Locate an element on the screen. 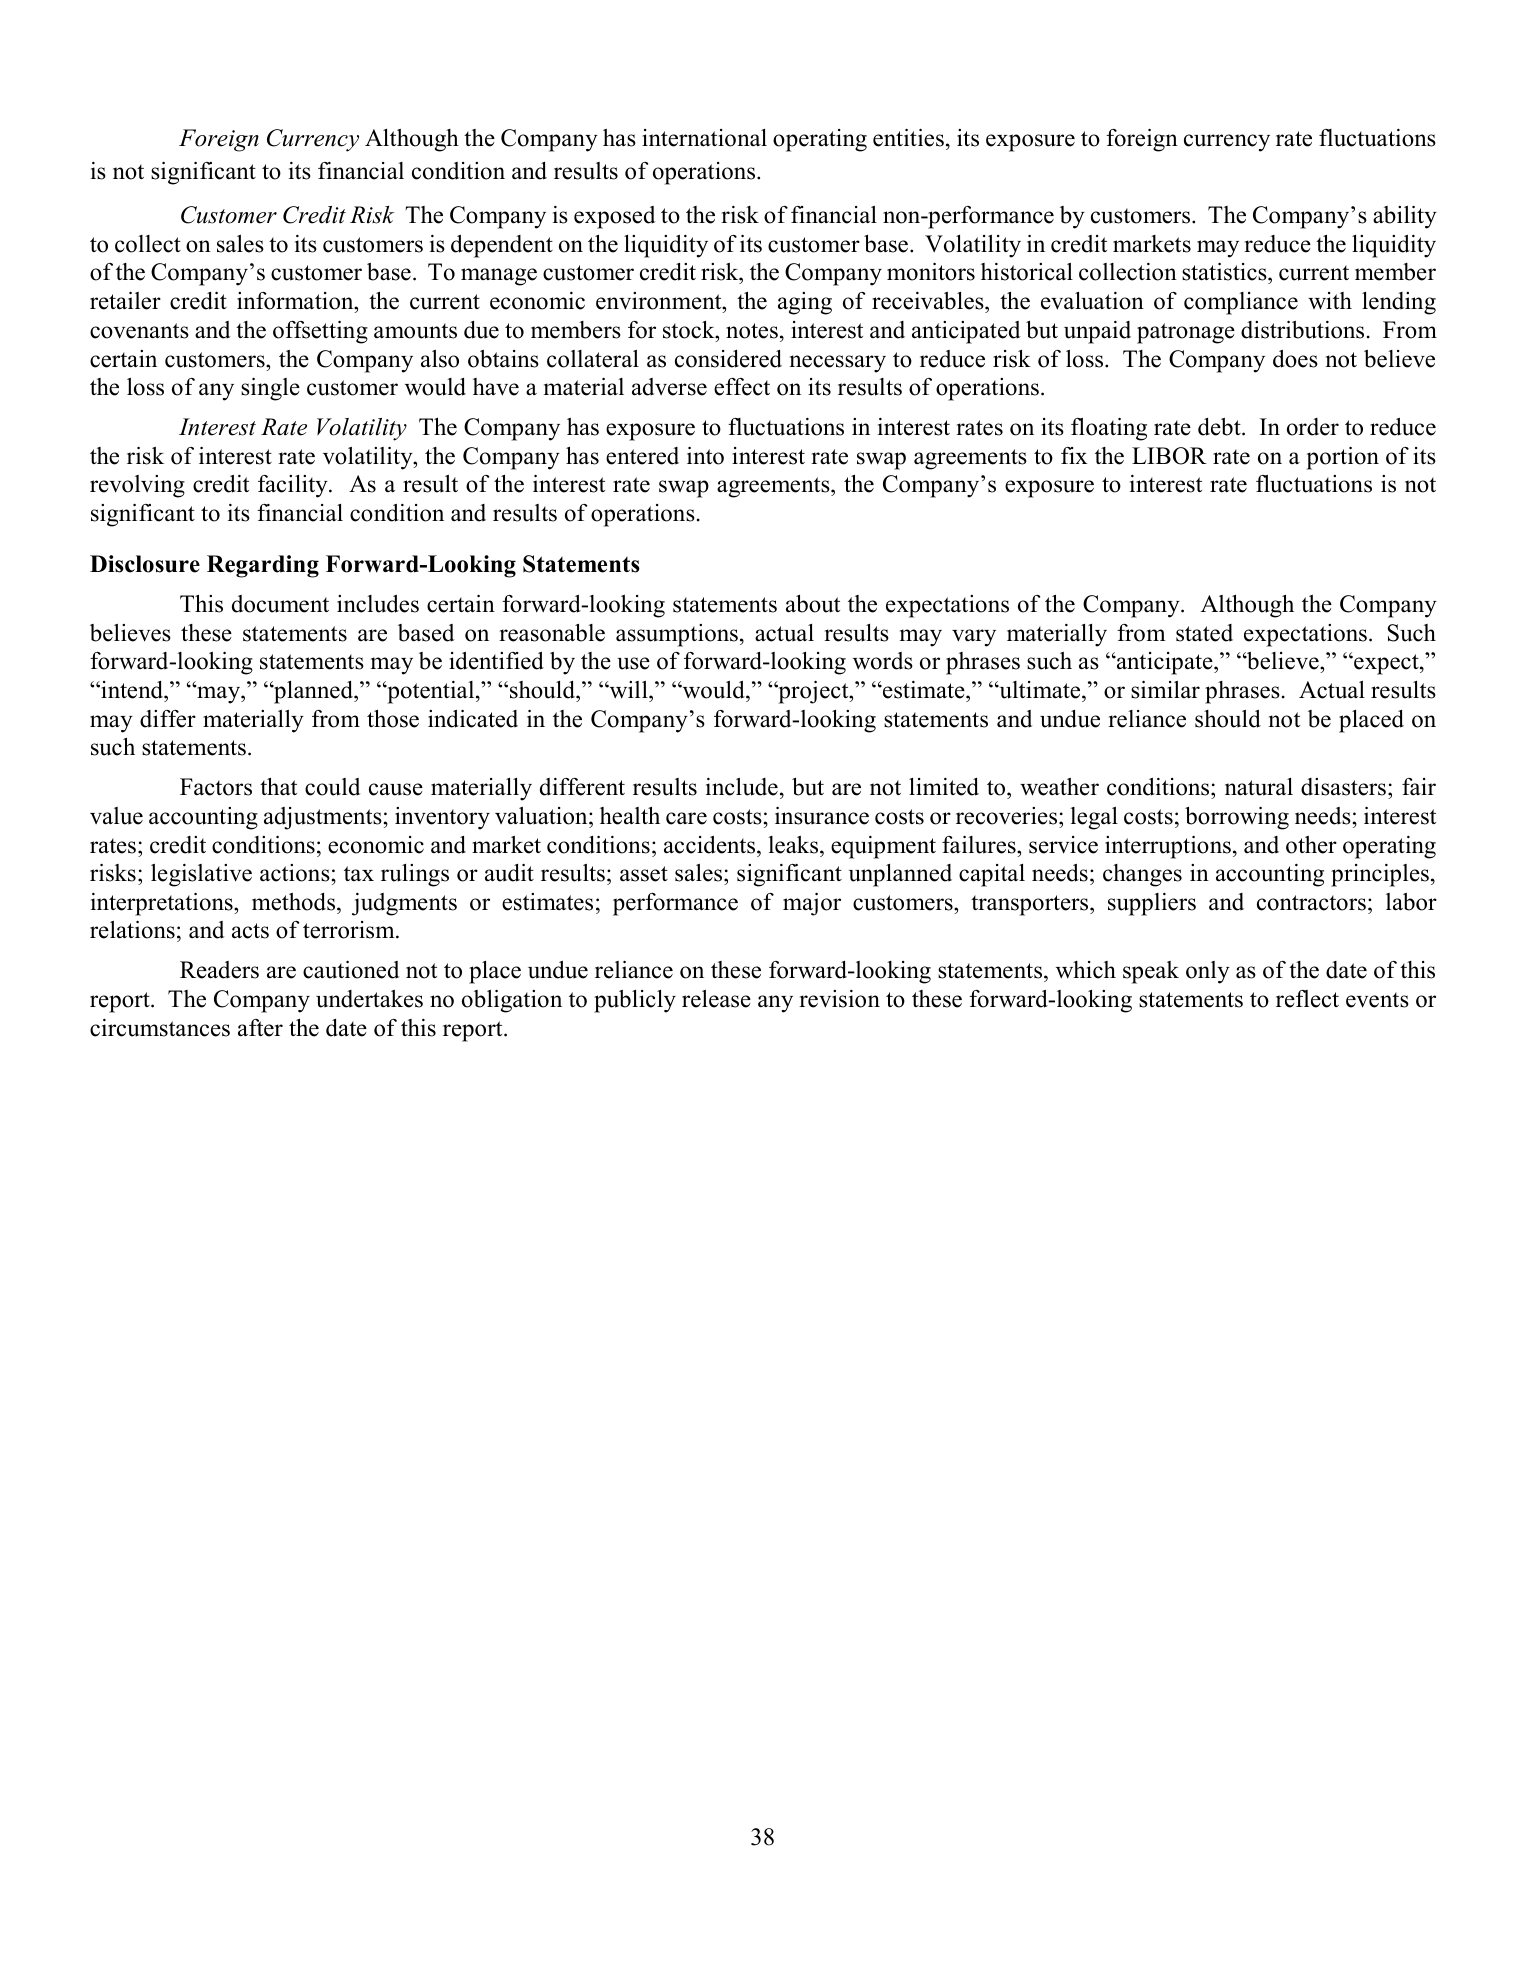 Image resolution: width=1526 pixels, height=1974 pixels. effect is located at coordinates (742, 387).
